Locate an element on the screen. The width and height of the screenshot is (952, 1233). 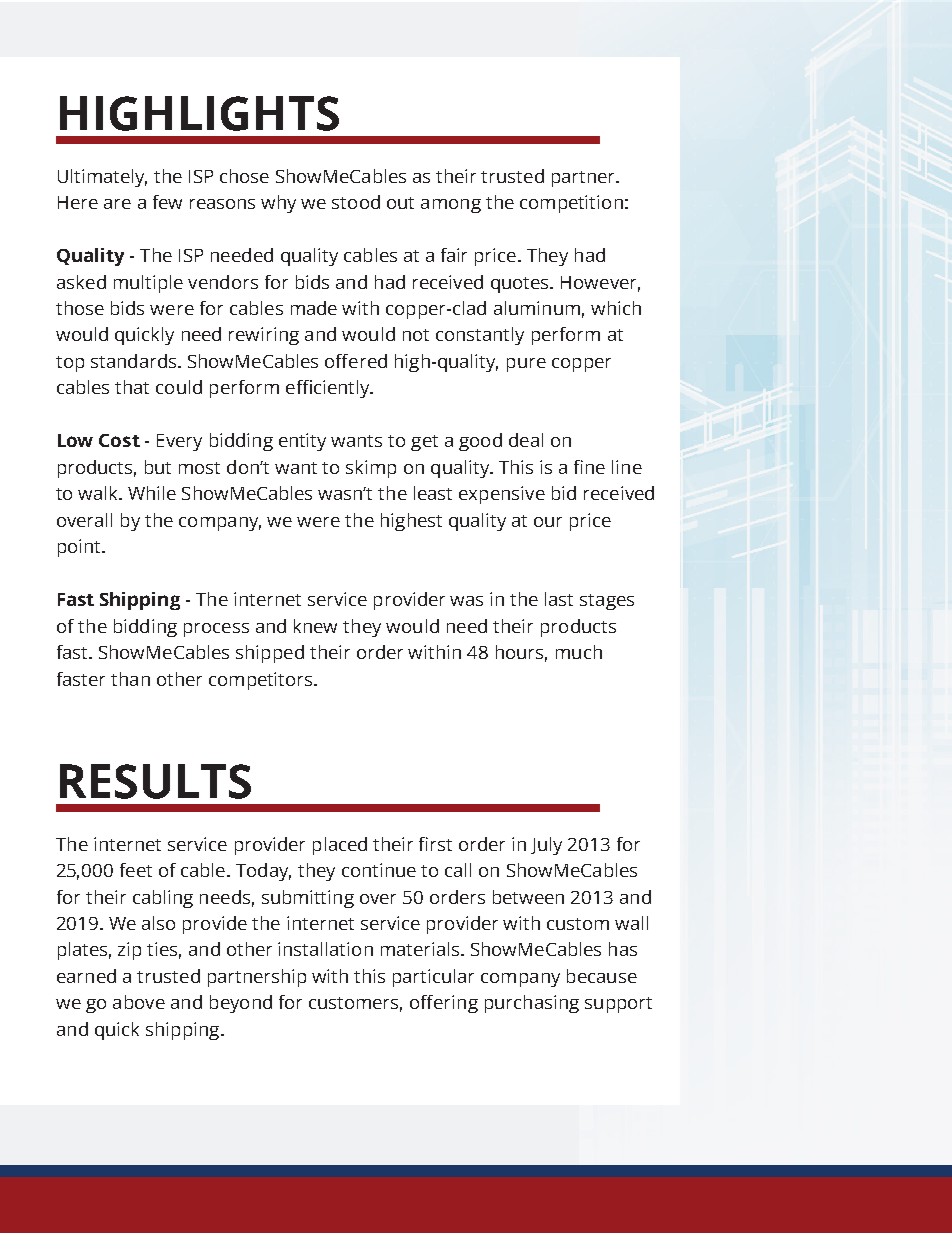
installation is located at coordinates (325, 949).
